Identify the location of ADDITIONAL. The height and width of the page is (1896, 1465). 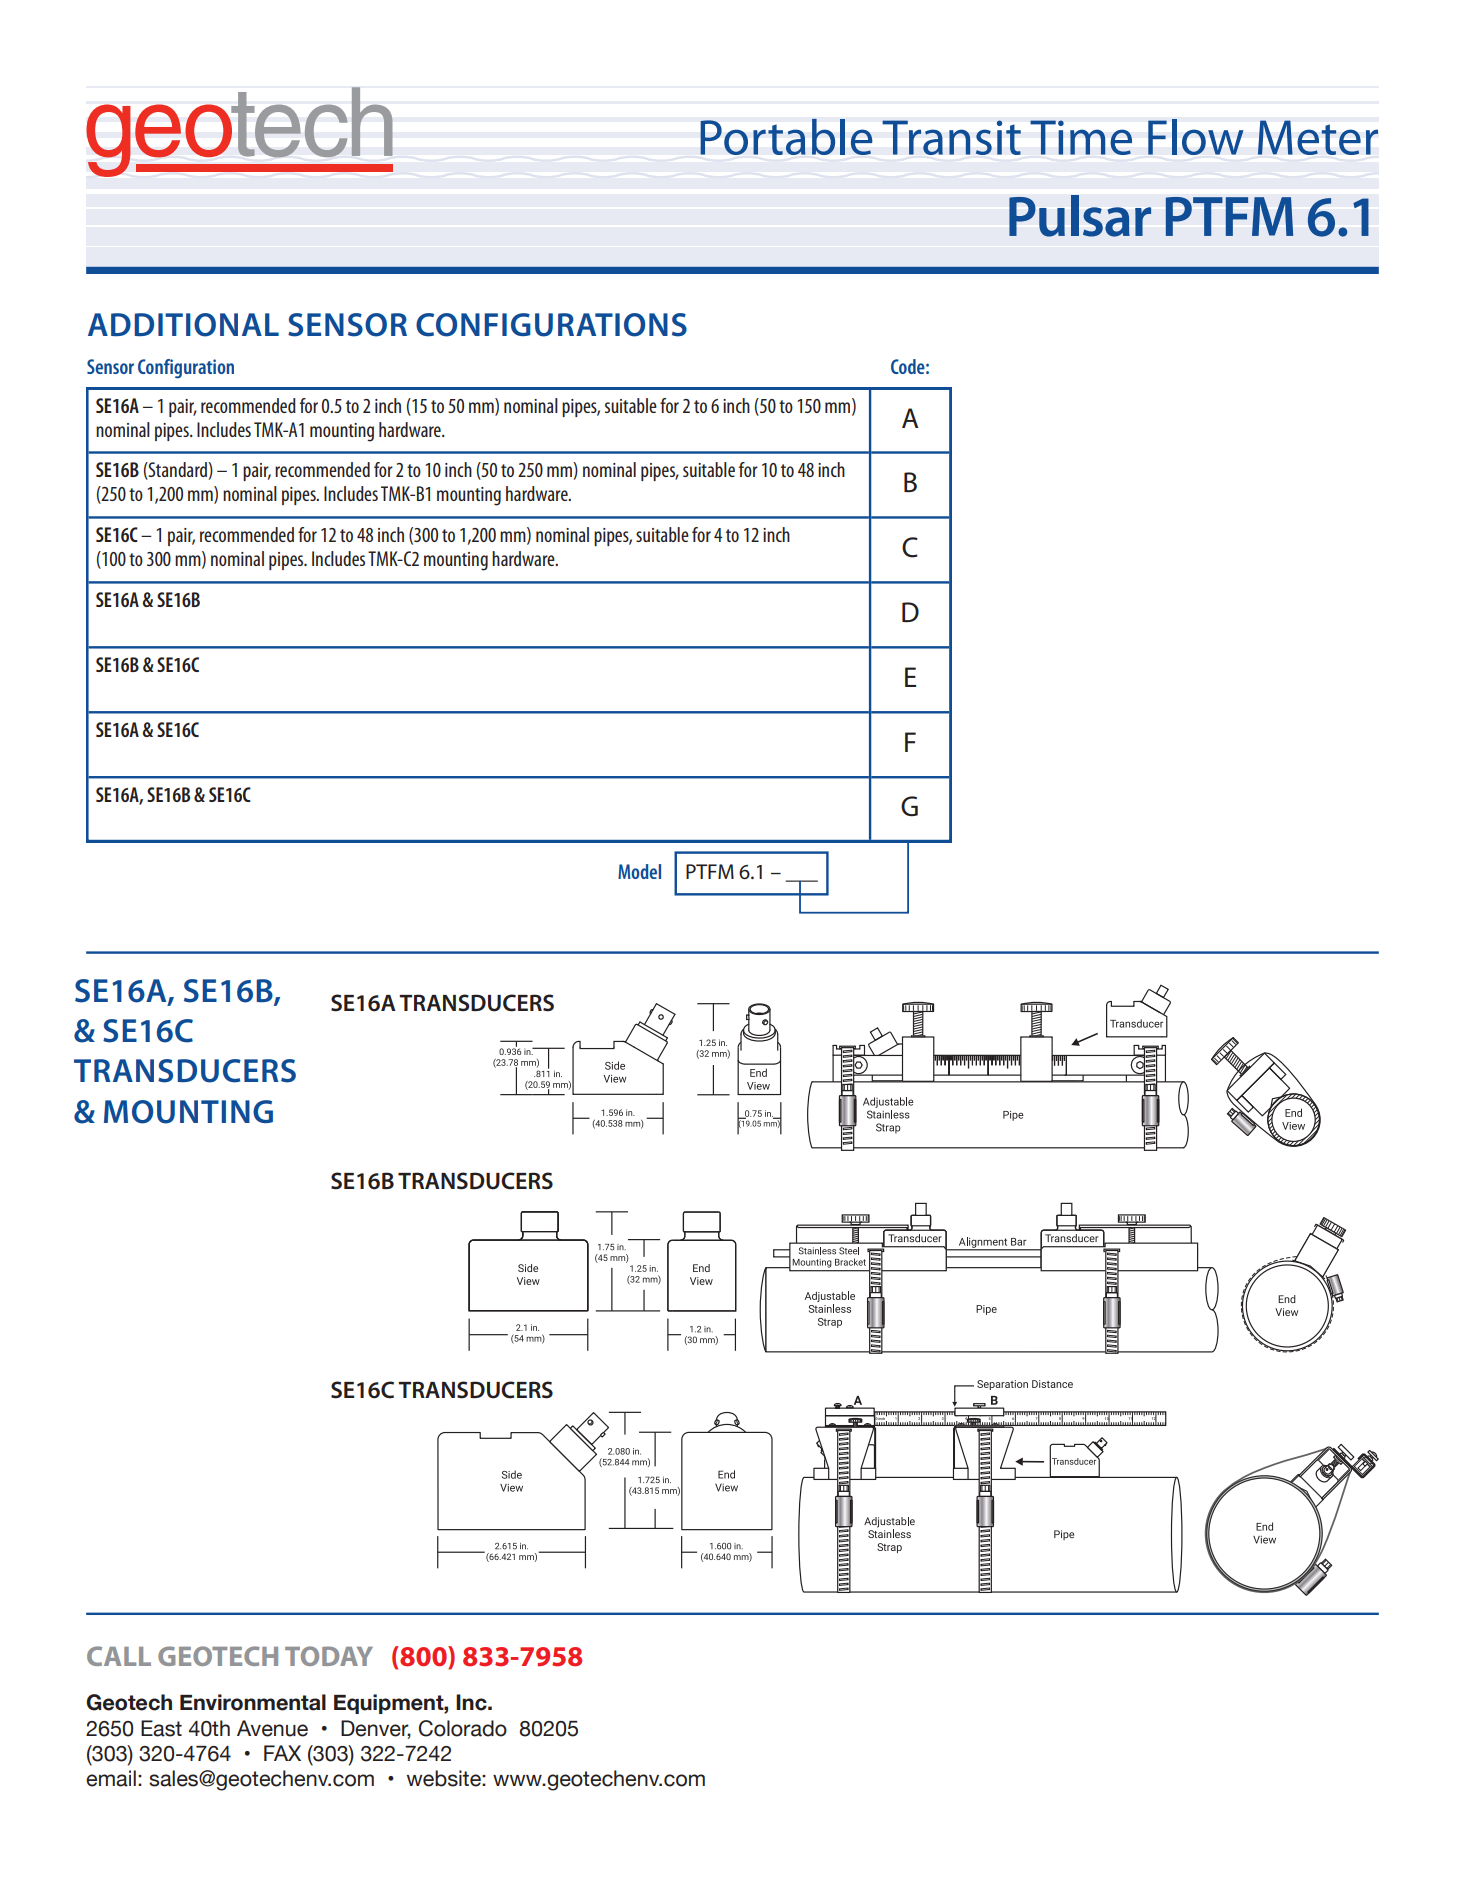
(183, 325).
